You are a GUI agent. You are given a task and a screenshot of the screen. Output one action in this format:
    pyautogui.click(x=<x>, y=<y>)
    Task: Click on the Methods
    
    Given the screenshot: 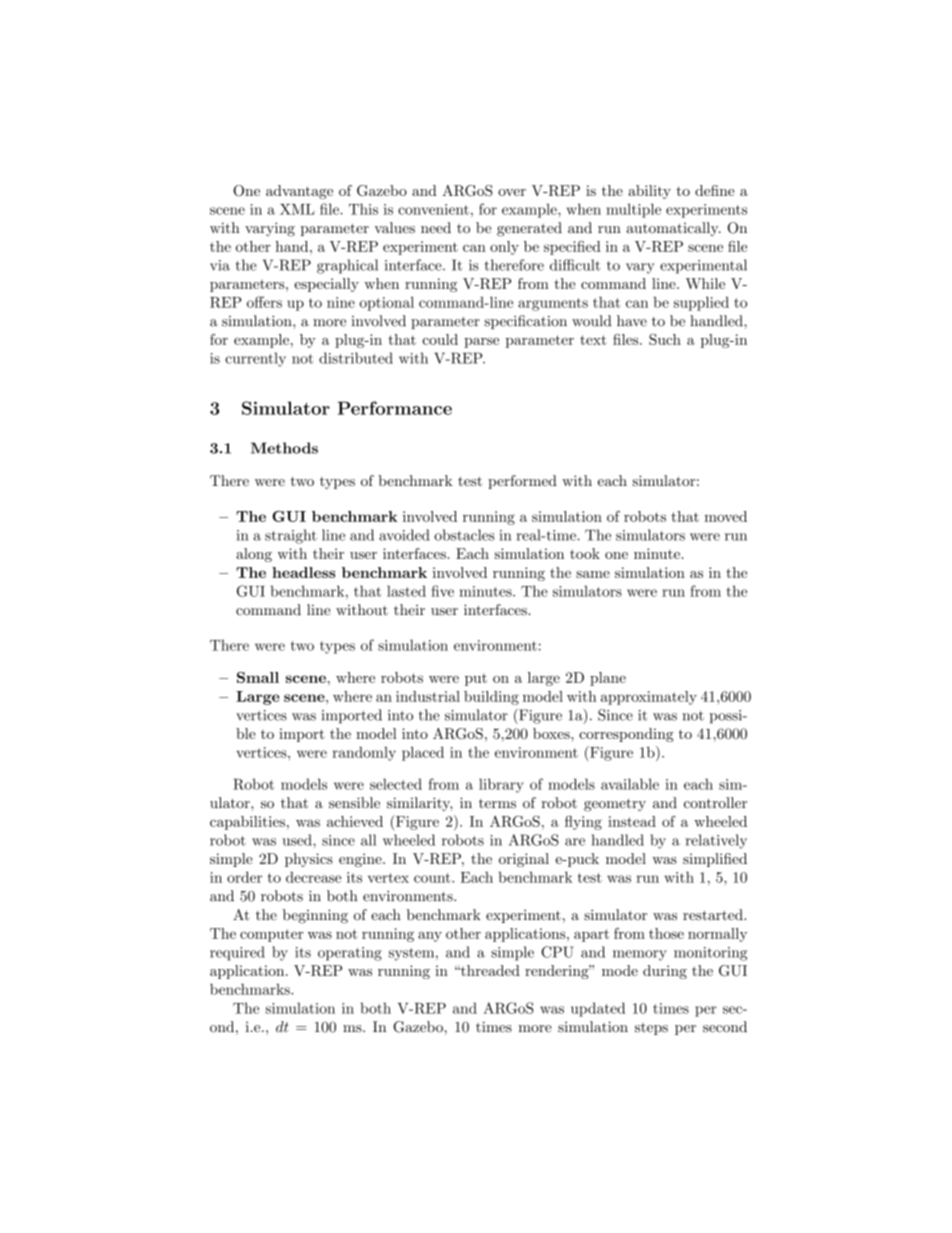 What is the action you would take?
    pyautogui.click(x=284, y=448)
